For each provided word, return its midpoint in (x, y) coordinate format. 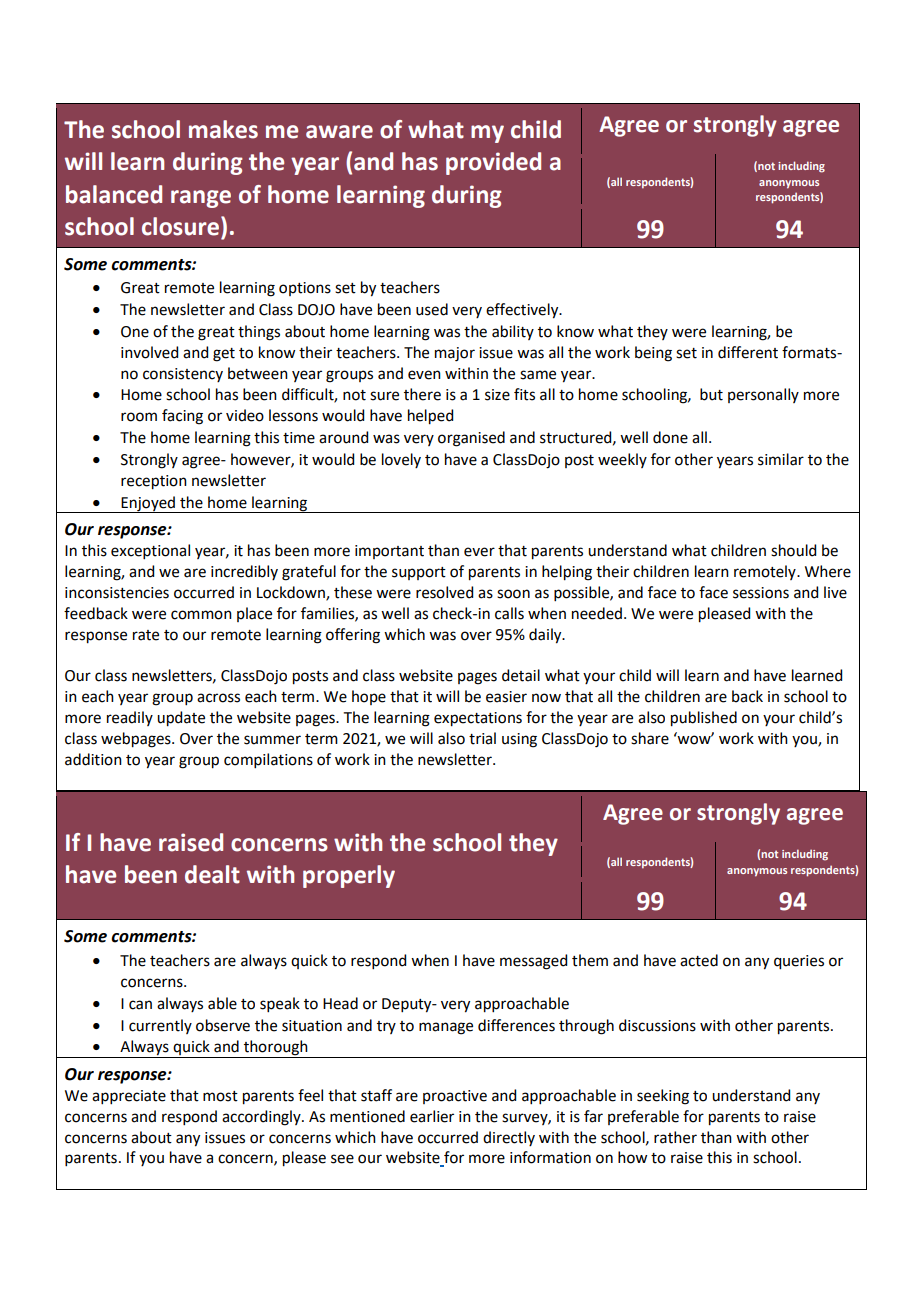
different (748, 352)
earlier (432, 1116)
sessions (761, 593)
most (220, 1096)
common (201, 615)
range (201, 199)
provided (493, 163)
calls (509, 613)
